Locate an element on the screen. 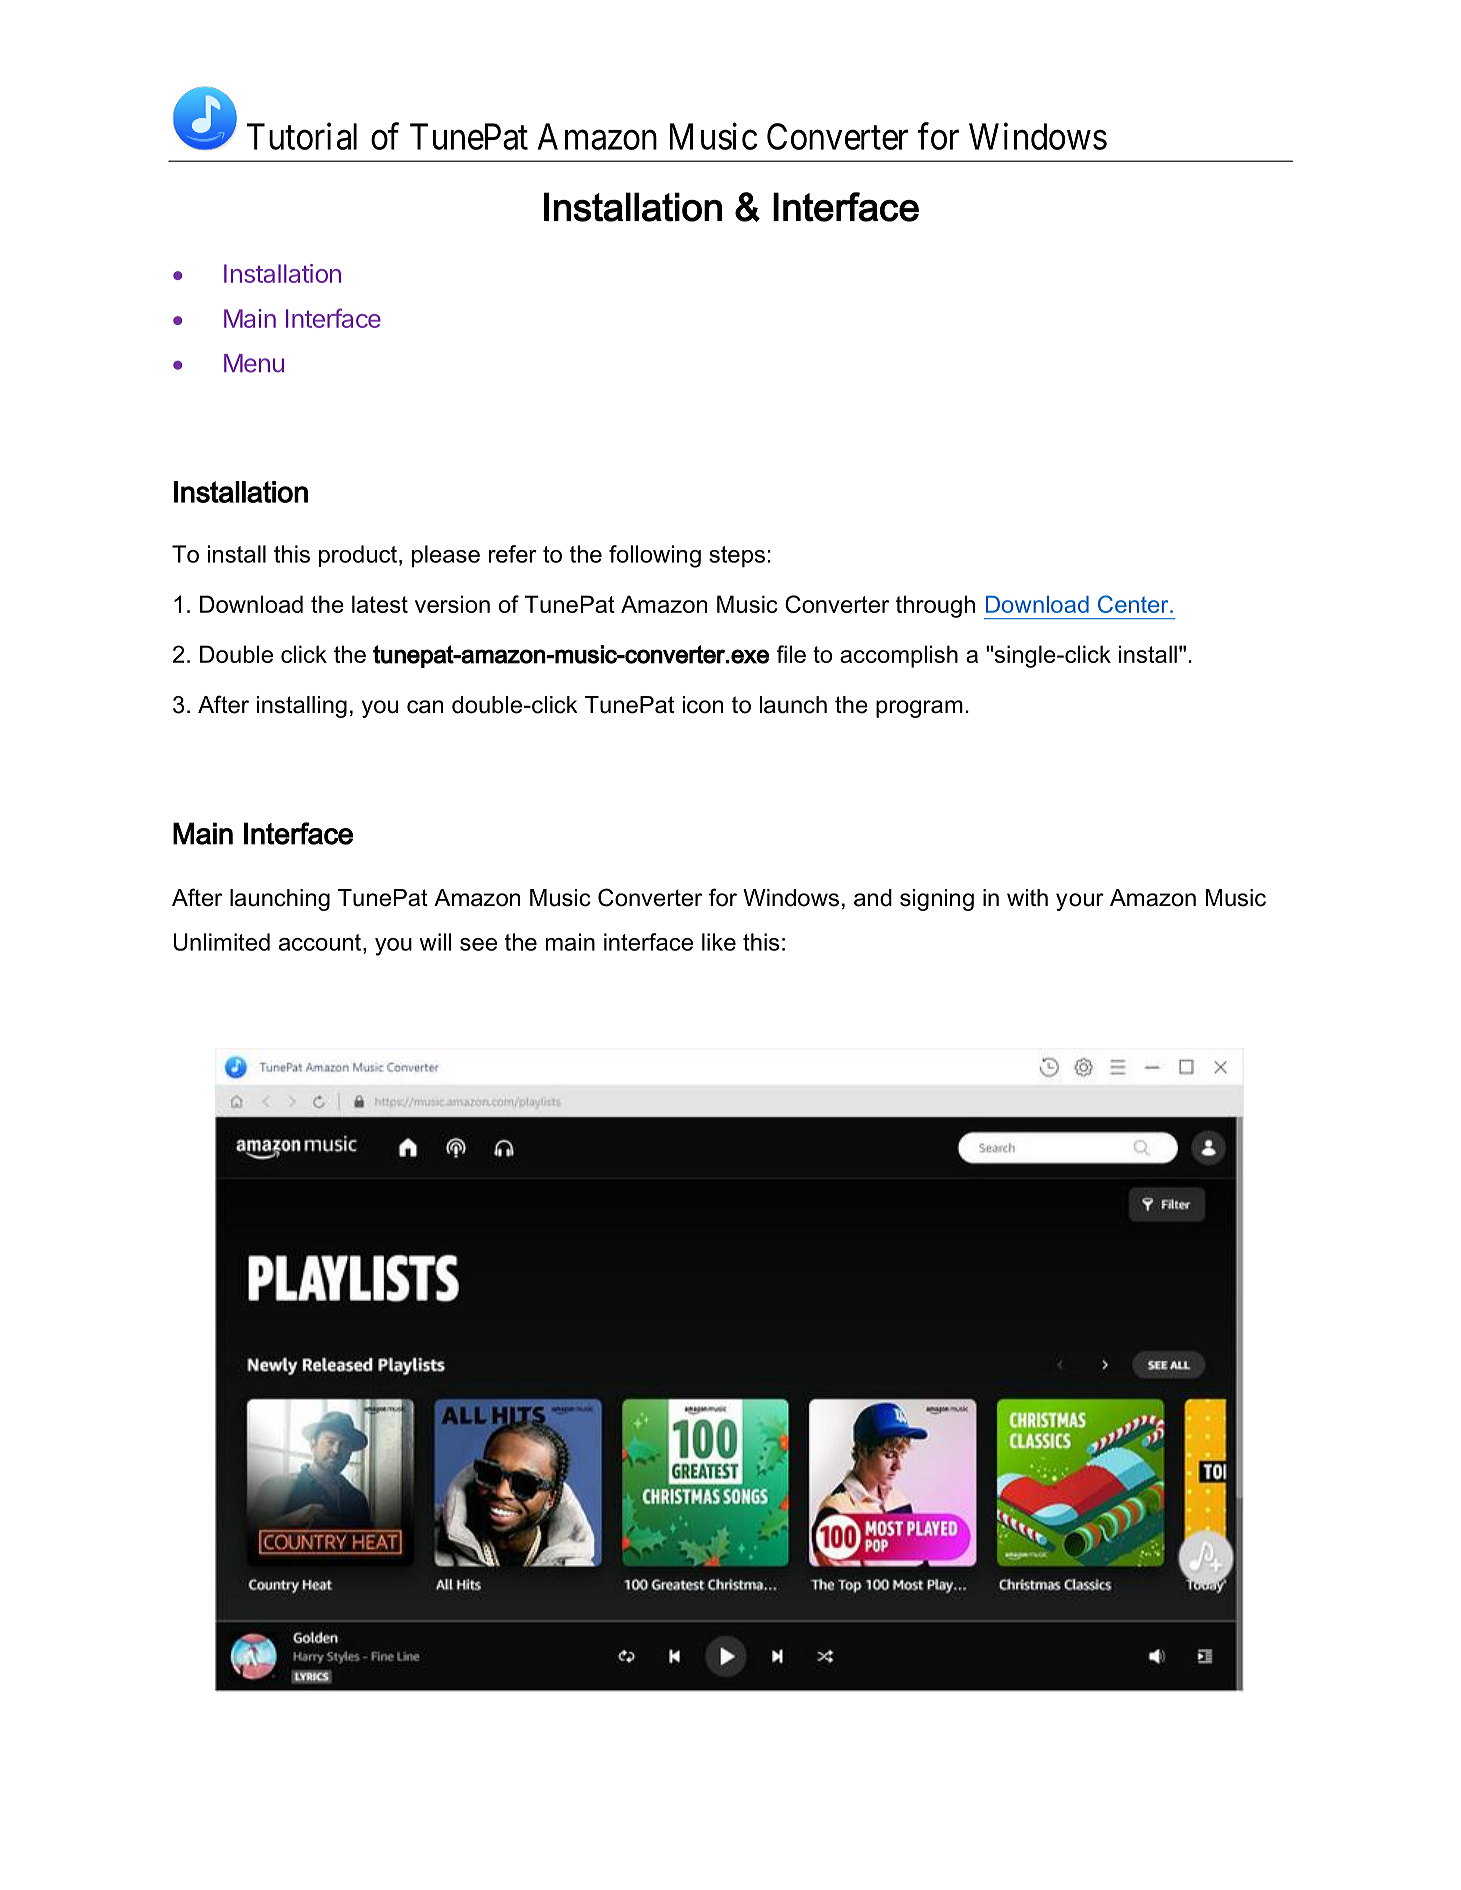  icon is located at coordinates (703, 705).
